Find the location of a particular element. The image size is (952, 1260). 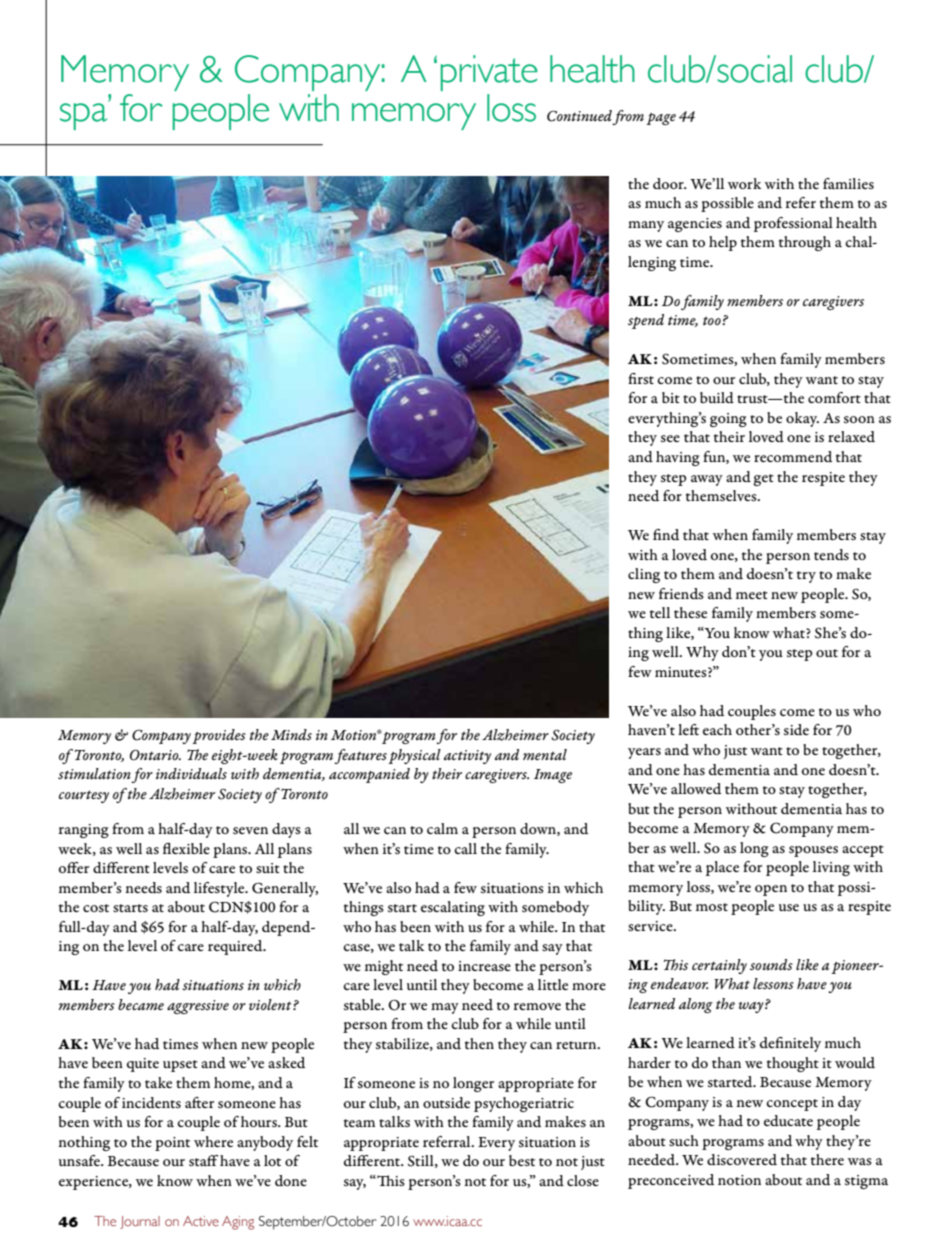

work is located at coordinates (744, 183).
